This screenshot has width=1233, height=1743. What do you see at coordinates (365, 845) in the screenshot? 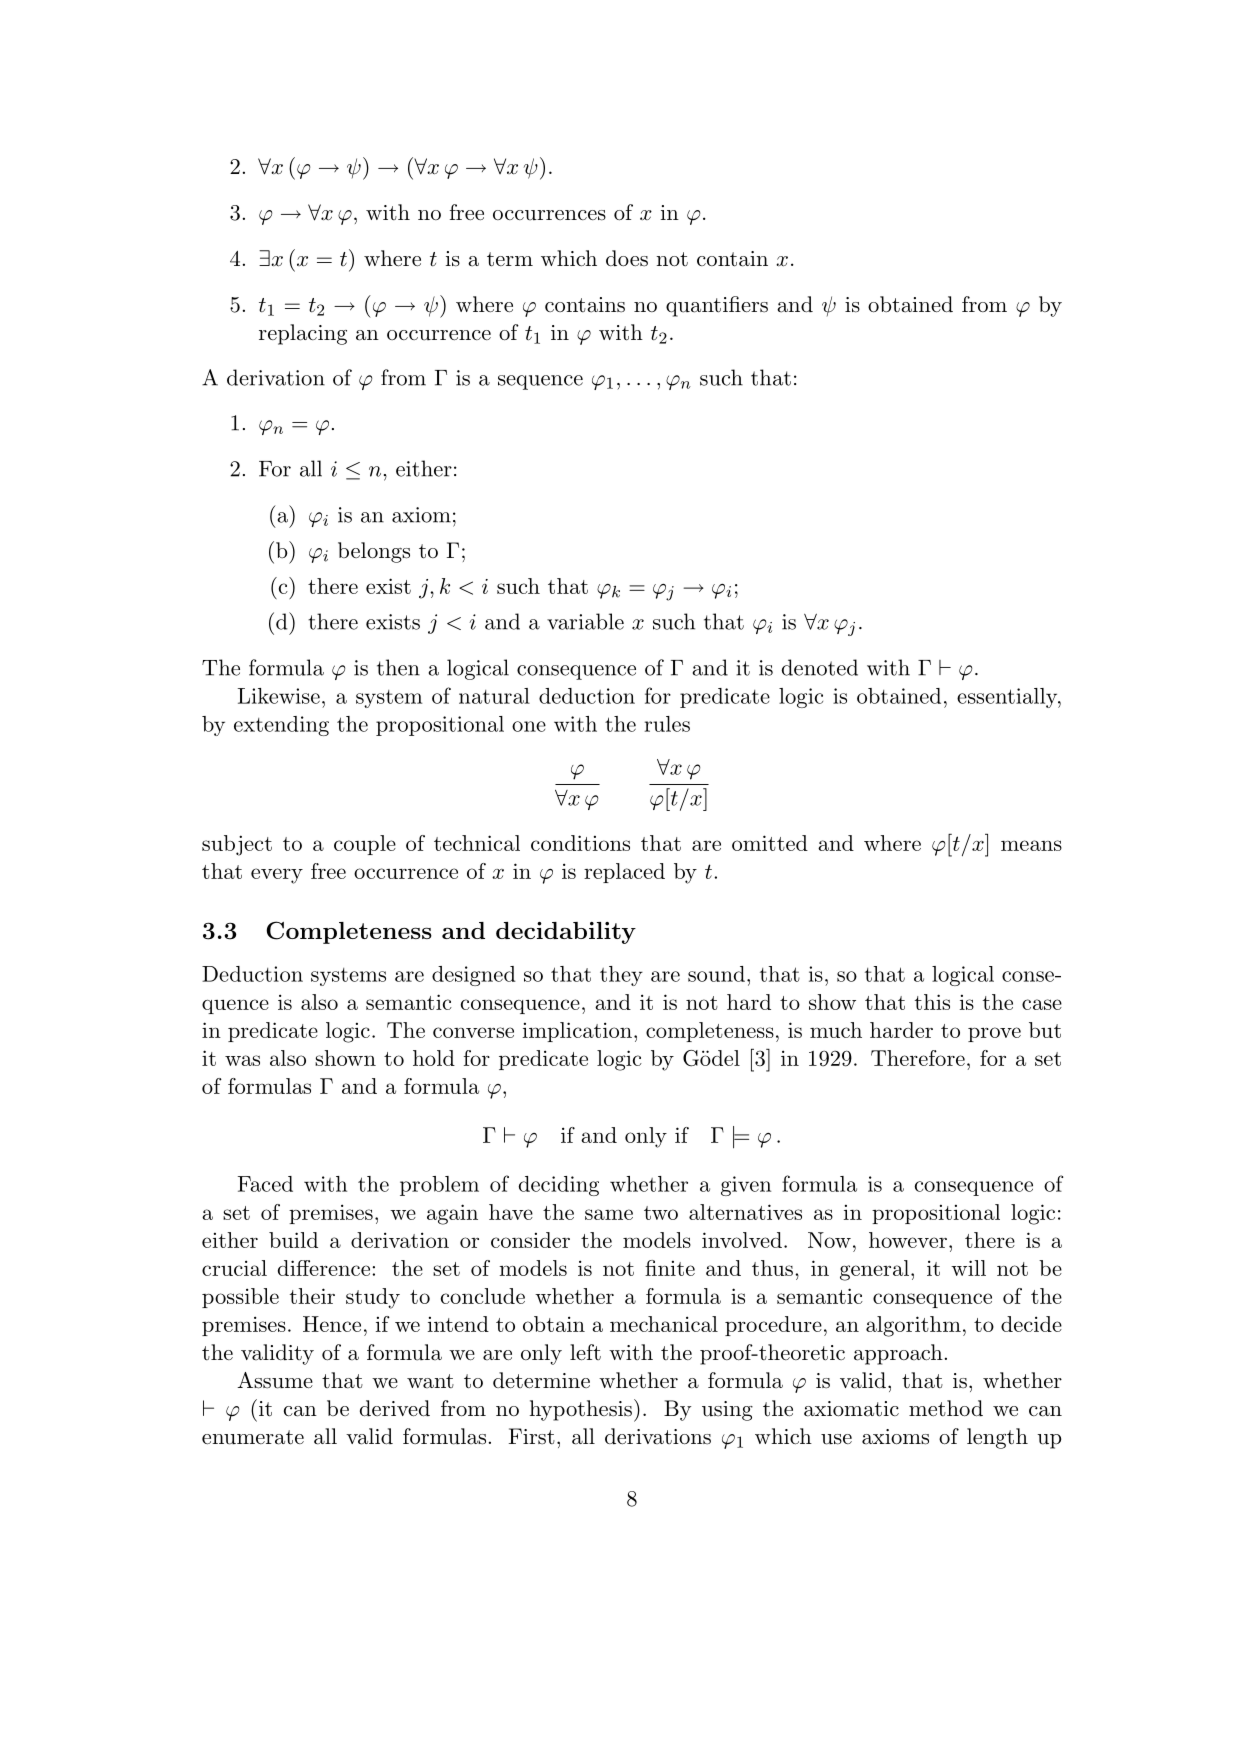
I see `couple` at bounding box center [365, 845].
